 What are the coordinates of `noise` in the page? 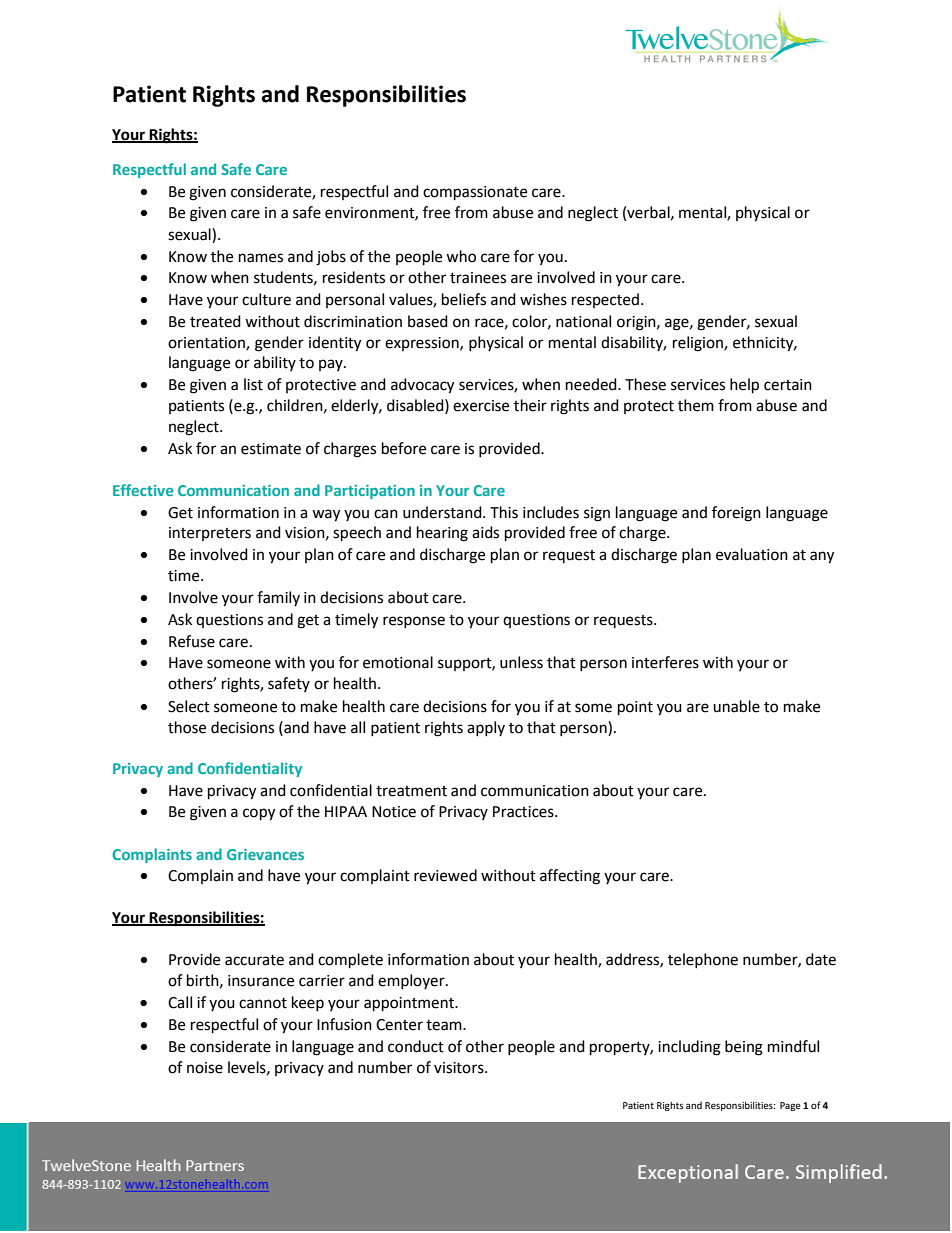 It's located at (205, 1068).
